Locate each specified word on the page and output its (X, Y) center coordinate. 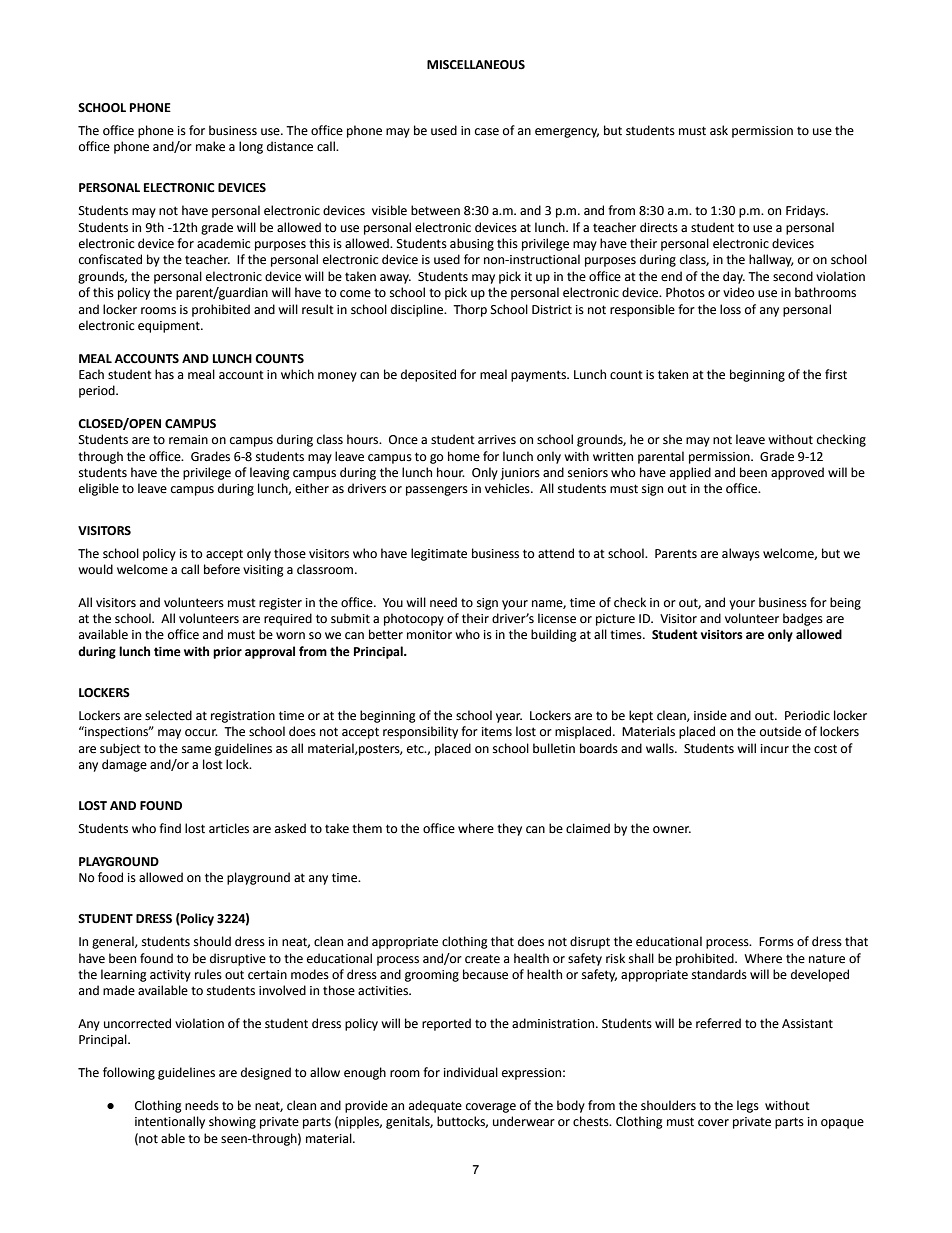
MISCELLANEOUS (476, 65)
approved (797, 473)
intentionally (170, 1122)
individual (471, 1072)
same (196, 750)
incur (775, 749)
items (497, 732)
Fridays (806, 211)
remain (188, 440)
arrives (497, 440)
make (210, 146)
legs (748, 1106)
